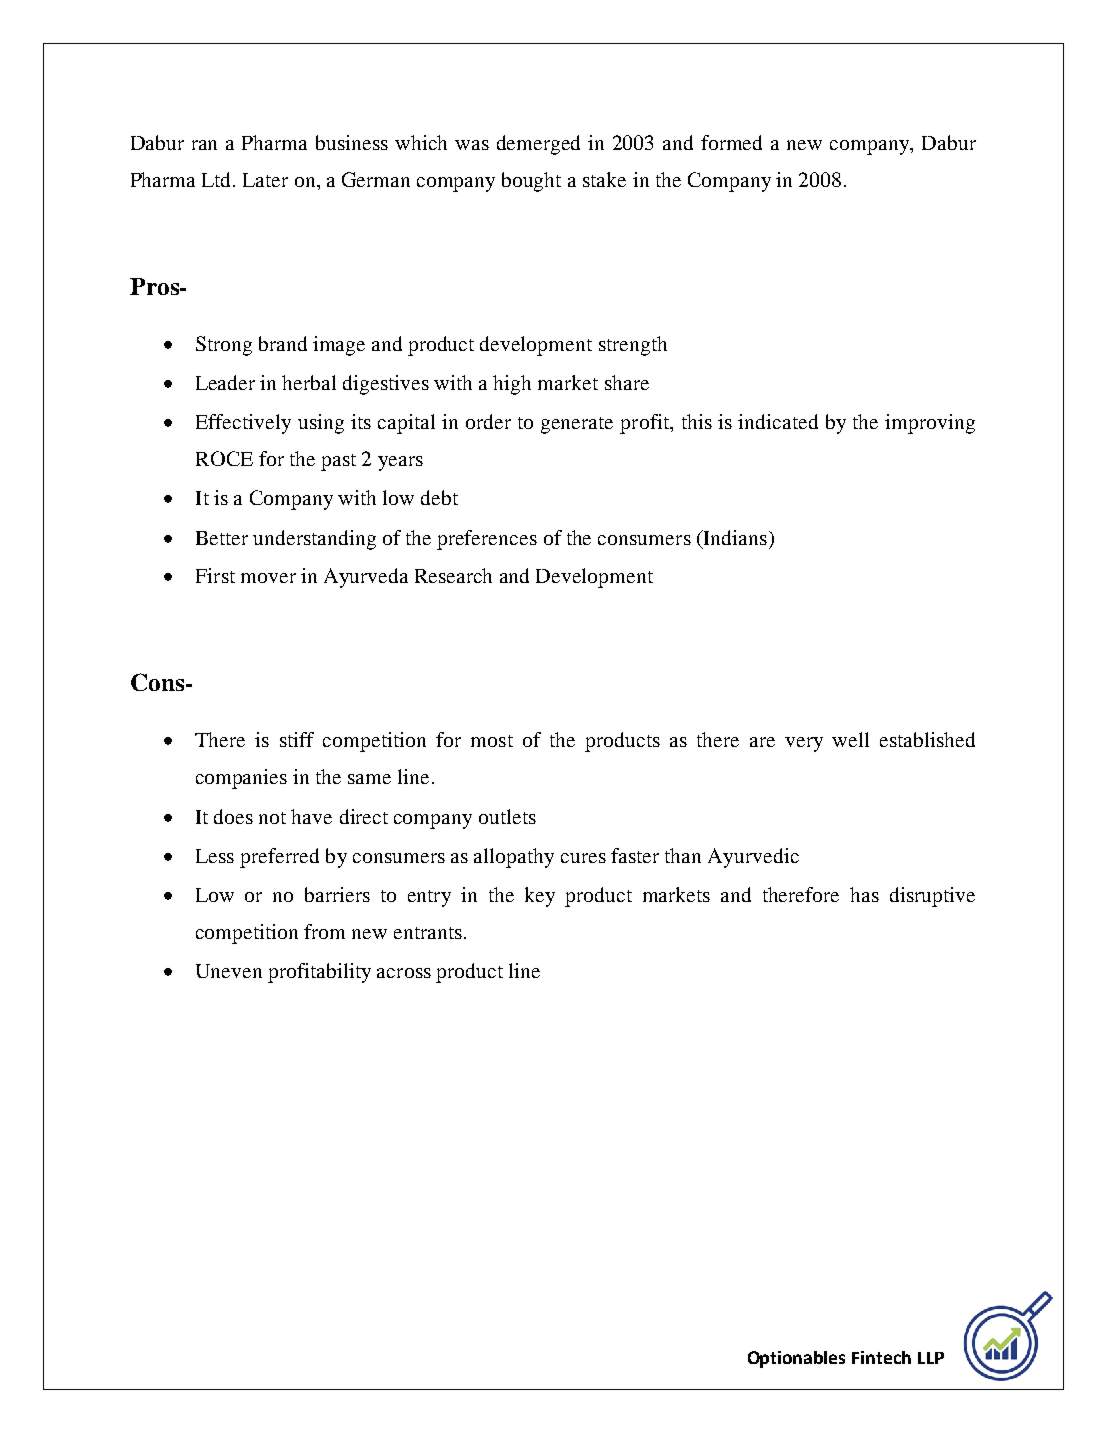 This page has width=1107, height=1433. What do you see at coordinates (604, 179) in the page?
I see `stake` at bounding box center [604, 179].
